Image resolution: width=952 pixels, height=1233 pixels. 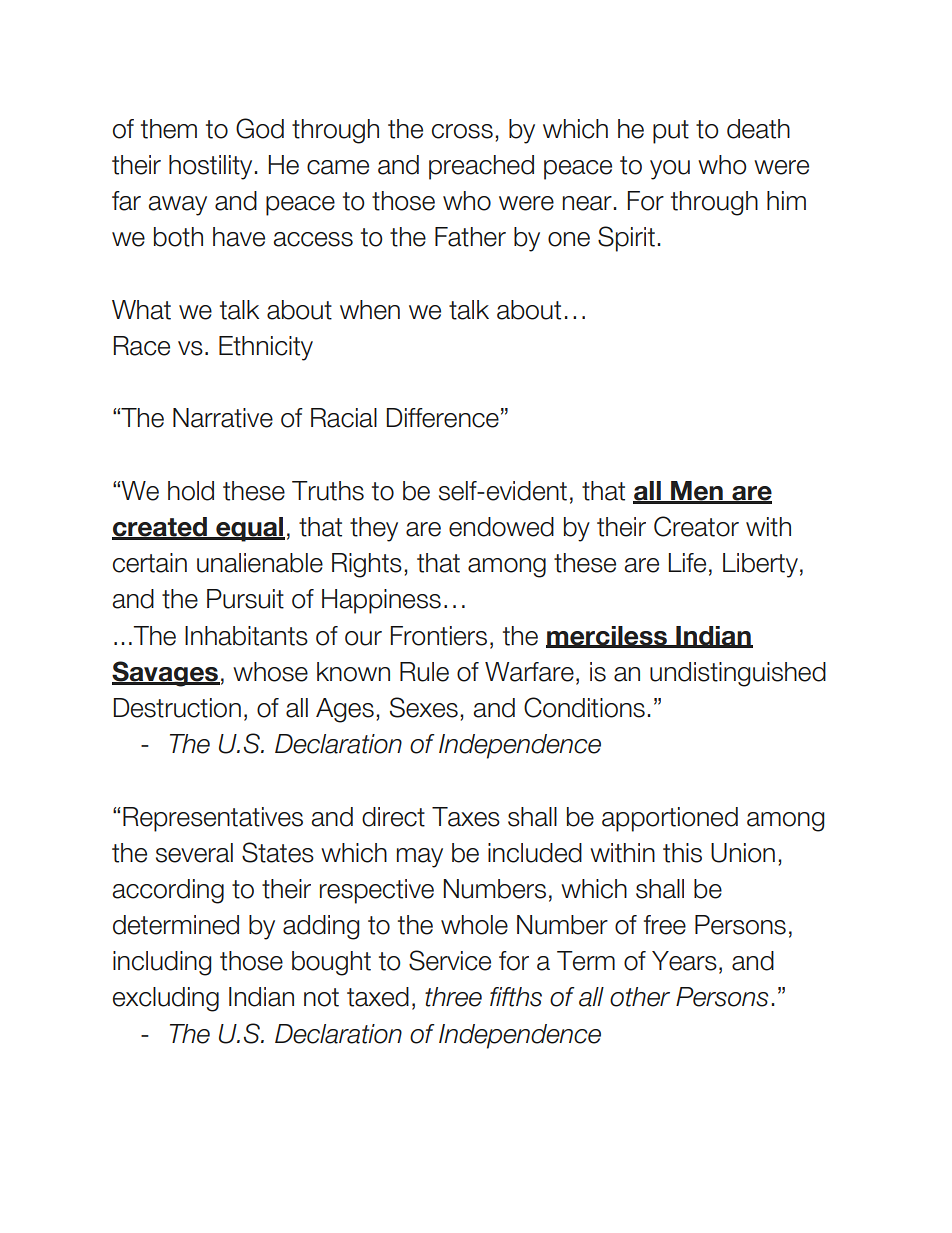 I want to click on Service, so click(x=450, y=960).
